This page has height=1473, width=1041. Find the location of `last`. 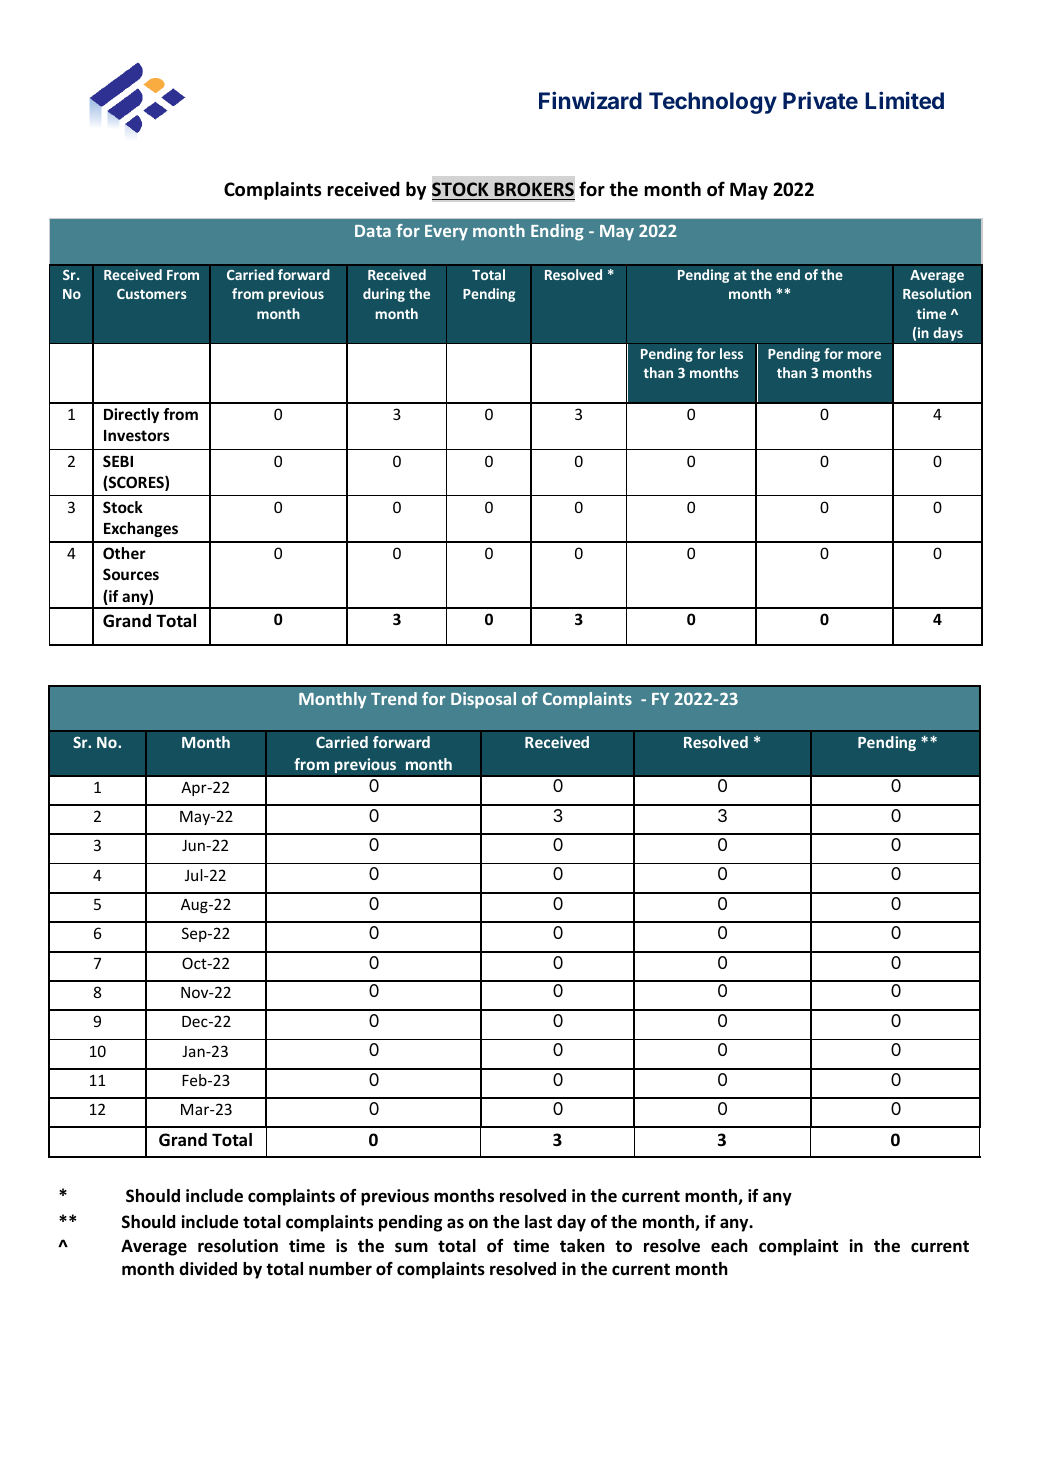

last is located at coordinates (538, 1222).
